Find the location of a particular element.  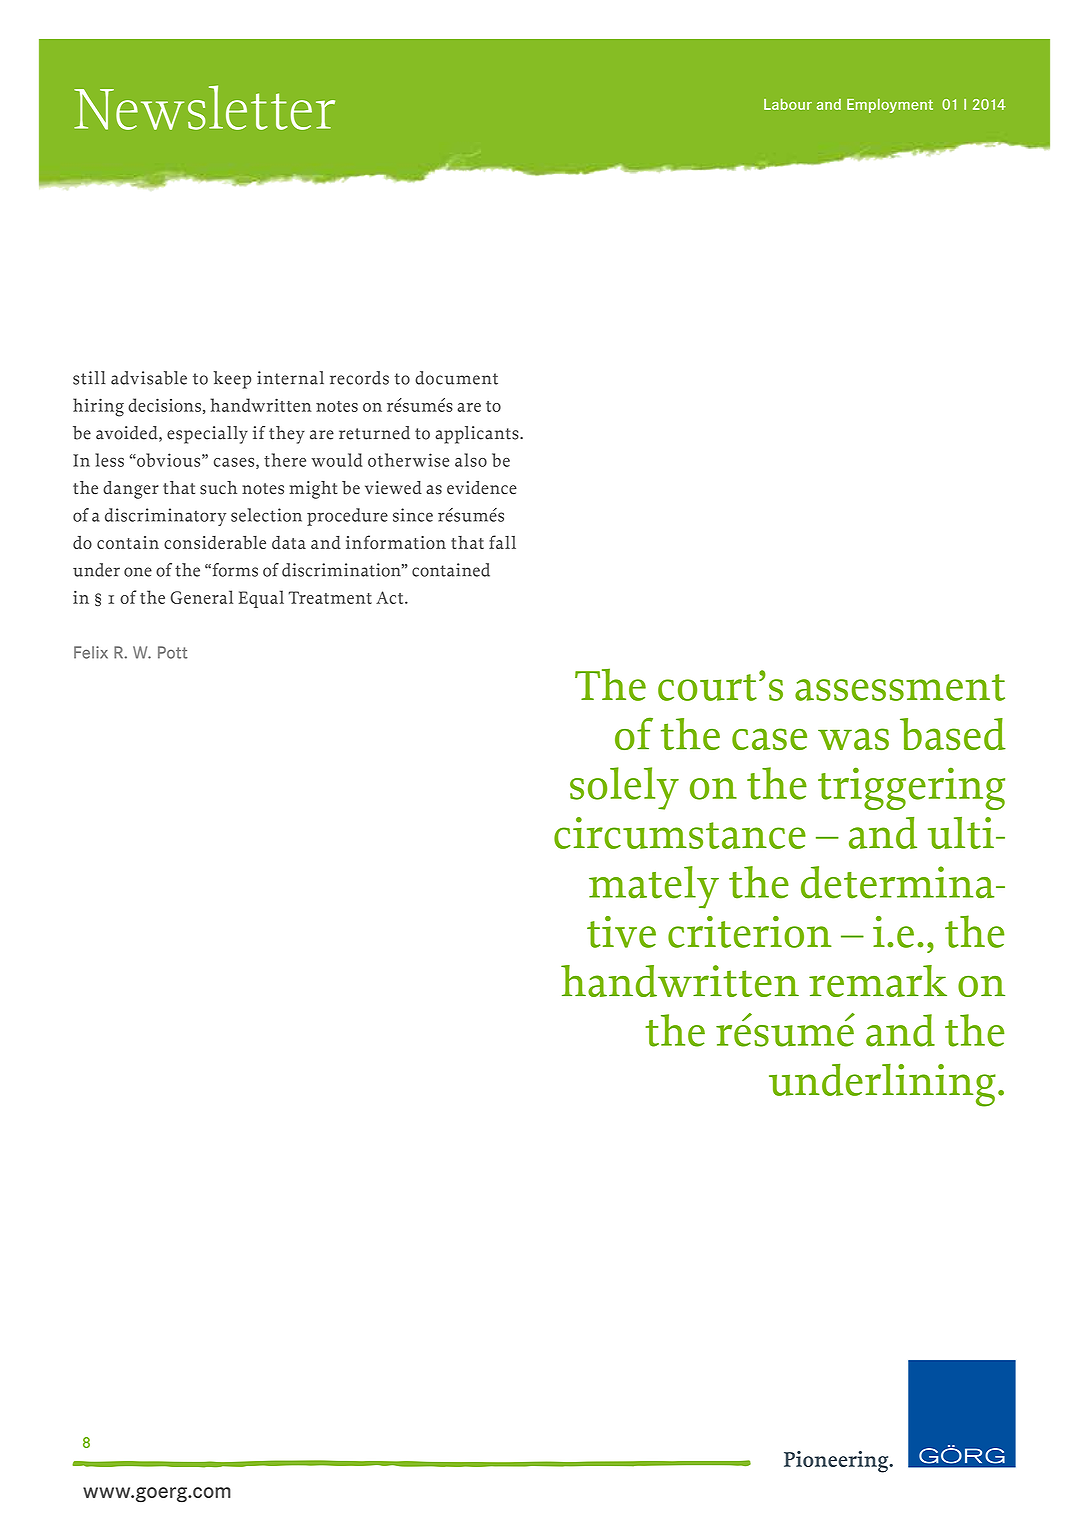

Labour is located at coordinates (788, 104).
